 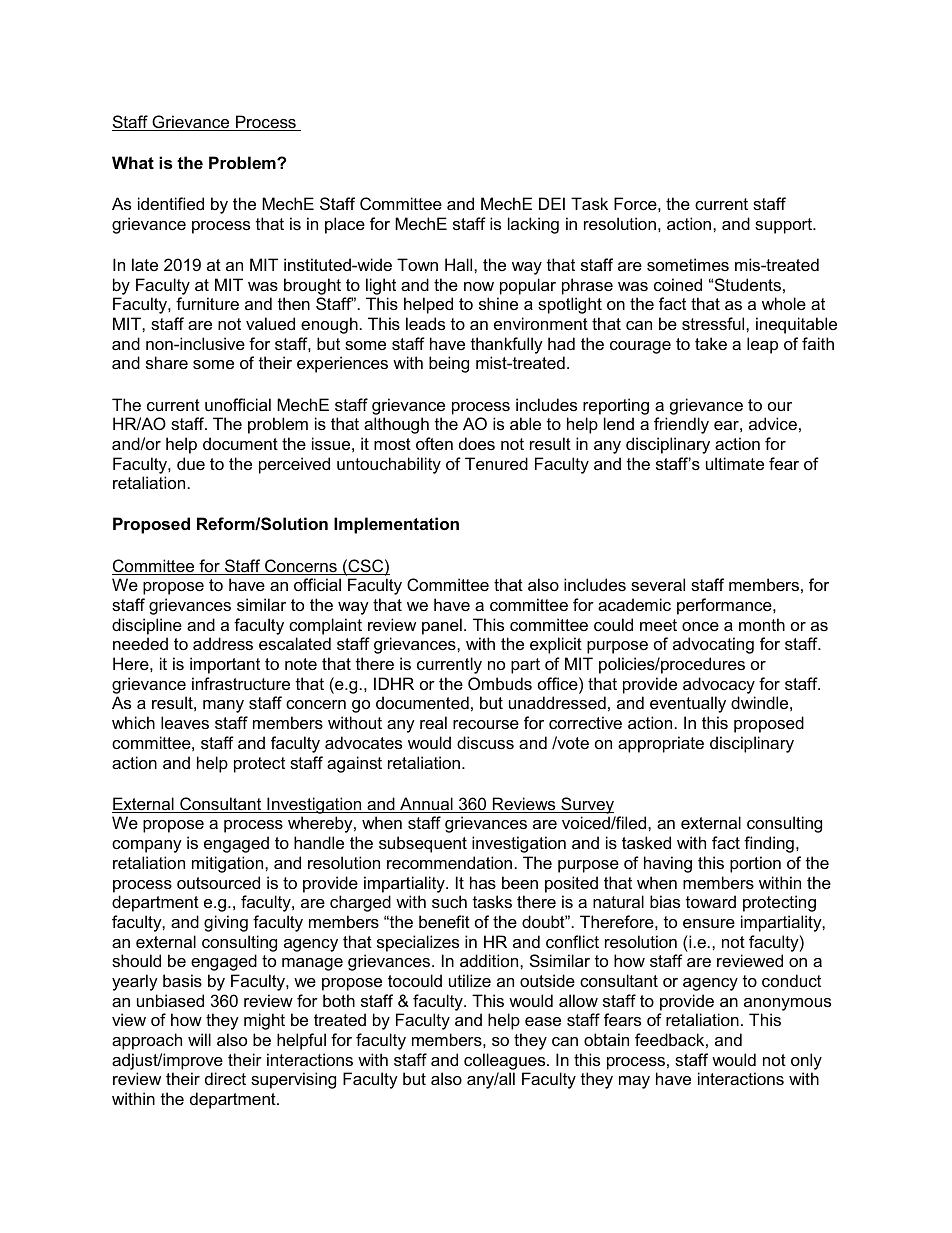 What do you see at coordinates (785, 226) in the page?
I see `support` at bounding box center [785, 226].
